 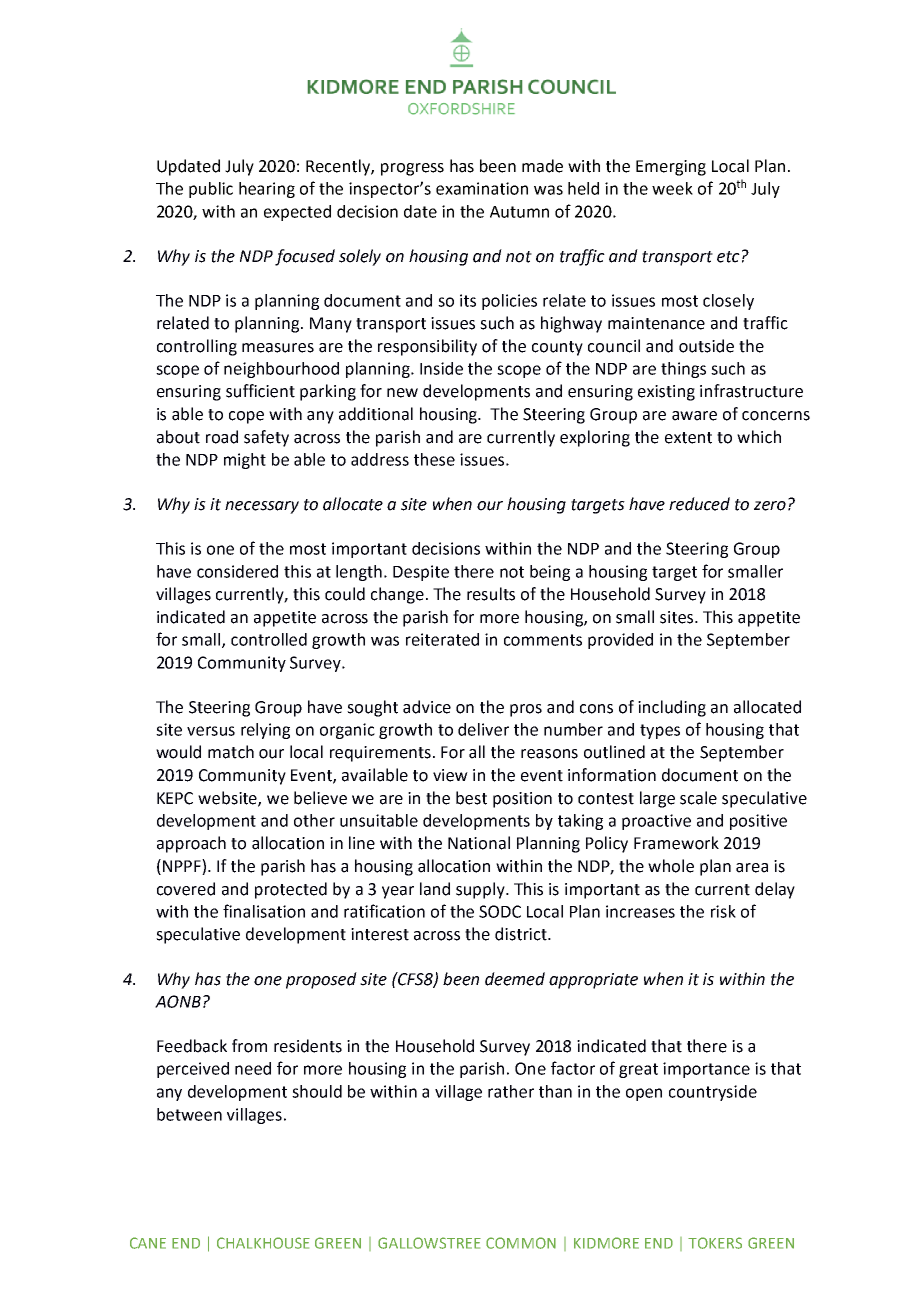 What do you see at coordinates (482, 188) in the screenshot?
I see `examination` at bounding box center [482, 188].
